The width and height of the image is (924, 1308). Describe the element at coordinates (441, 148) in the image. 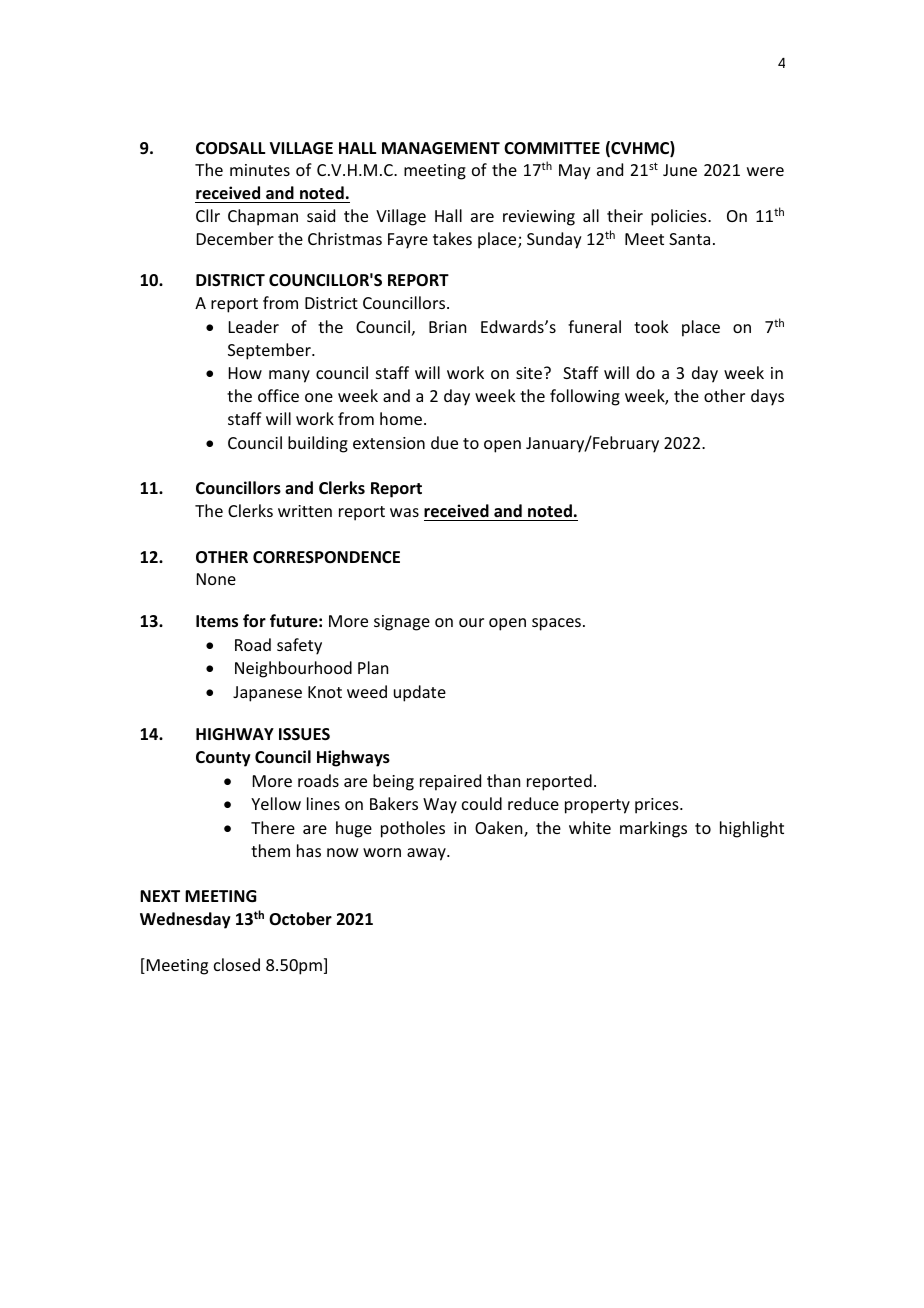

I see `MANAGEMENT` at that location.
